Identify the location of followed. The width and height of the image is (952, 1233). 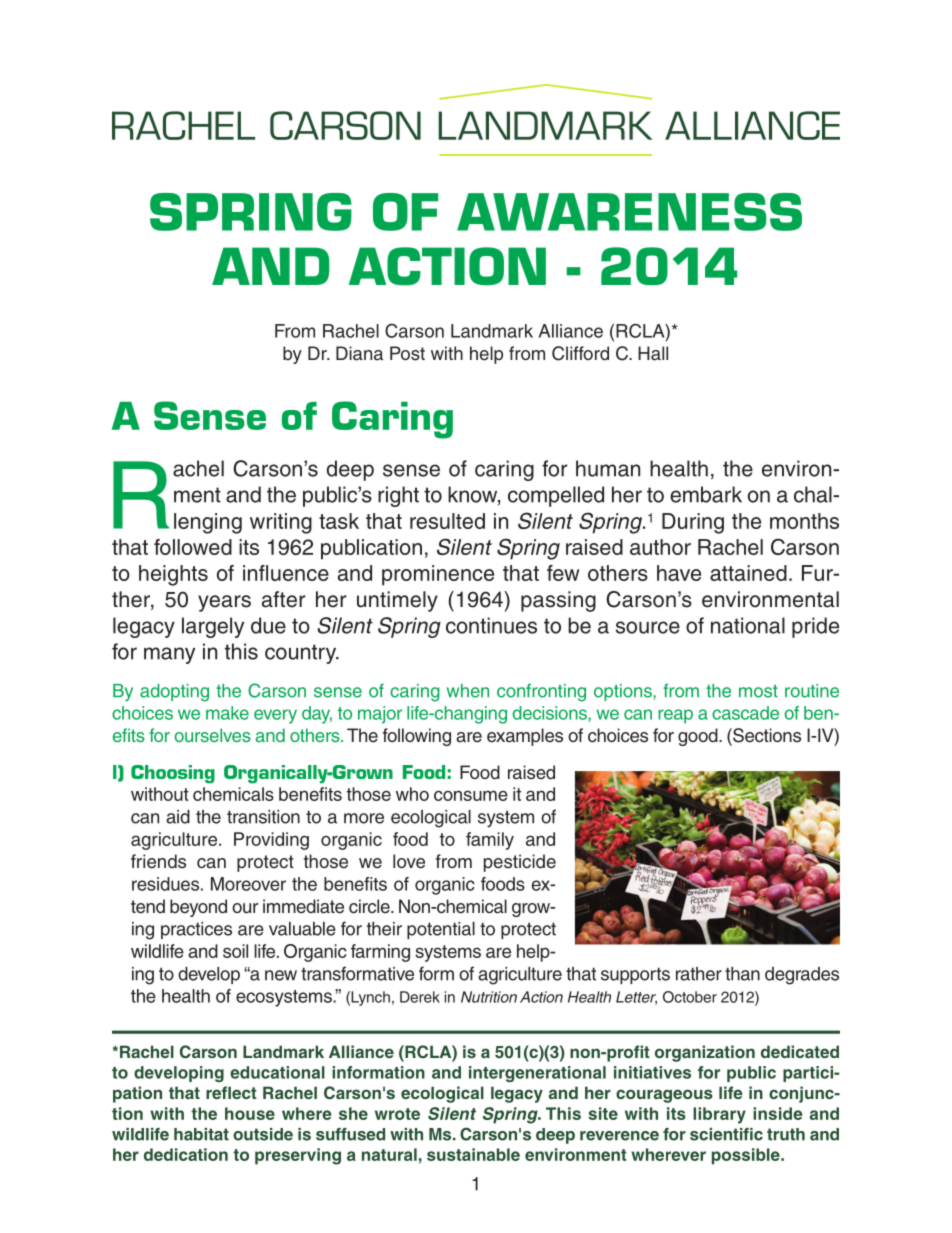
(193, 547).
